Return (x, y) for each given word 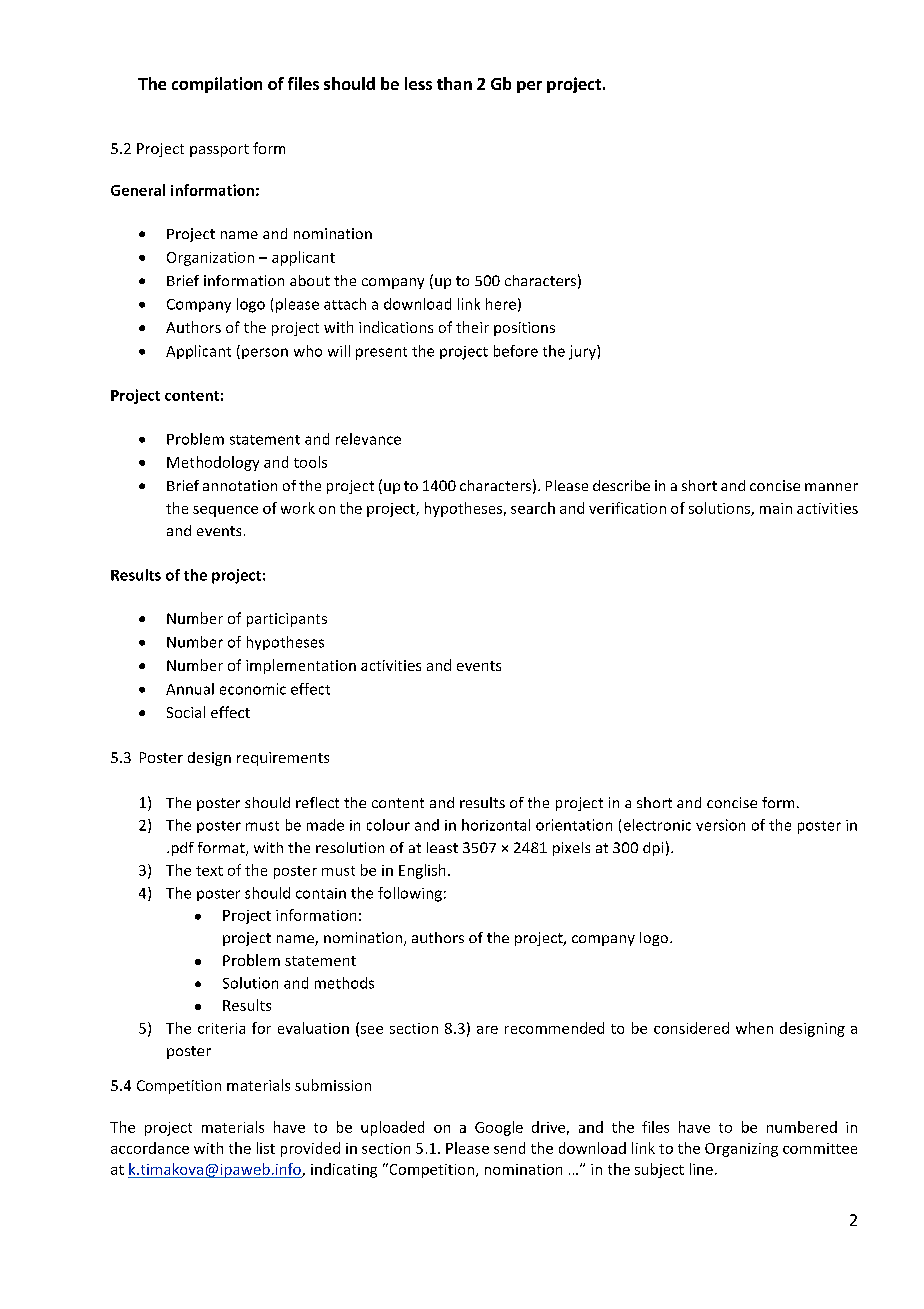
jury (583, 352)
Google (499, 1128)
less (418, 83)
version (720, 825)
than (454, 83)
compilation (217, 85)
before (516, 351)
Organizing (741, 1150)
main (776, 508)
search (533, 508)
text (209, 871)
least (442, 847)
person (265, 353)
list (266, 1148)
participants (287, 620)
